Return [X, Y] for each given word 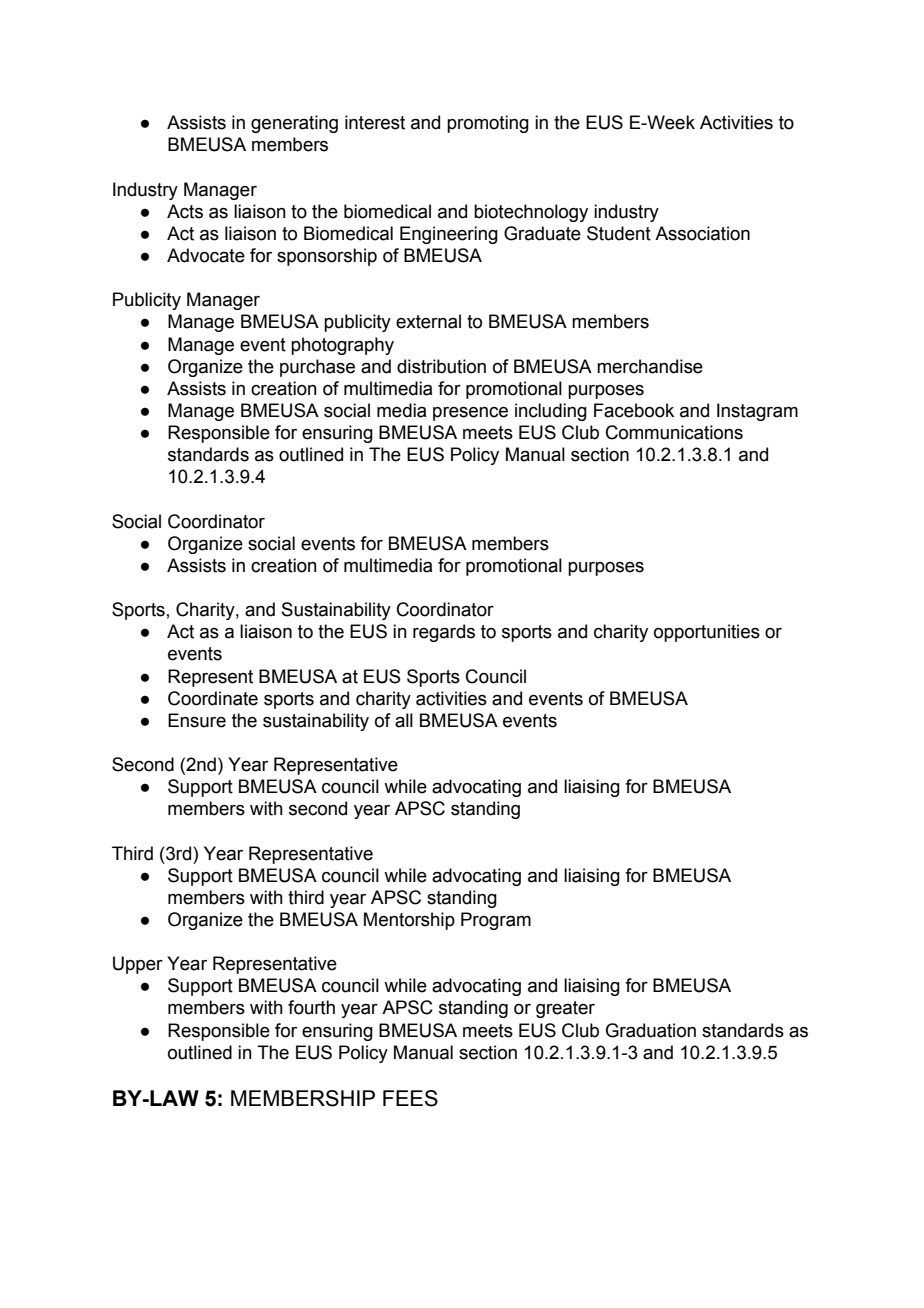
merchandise [650, 366]
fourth [311, 1007]
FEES [410, 1098]
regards [444, 633]
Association [702, 233]
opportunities [707, 633]
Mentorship [409, 921]
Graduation [651, 1030]
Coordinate [213, 698]
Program [496, 921]
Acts [185, 211]
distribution [441, 366]
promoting [488, 124]
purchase [317, 368]
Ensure [197, 720]
